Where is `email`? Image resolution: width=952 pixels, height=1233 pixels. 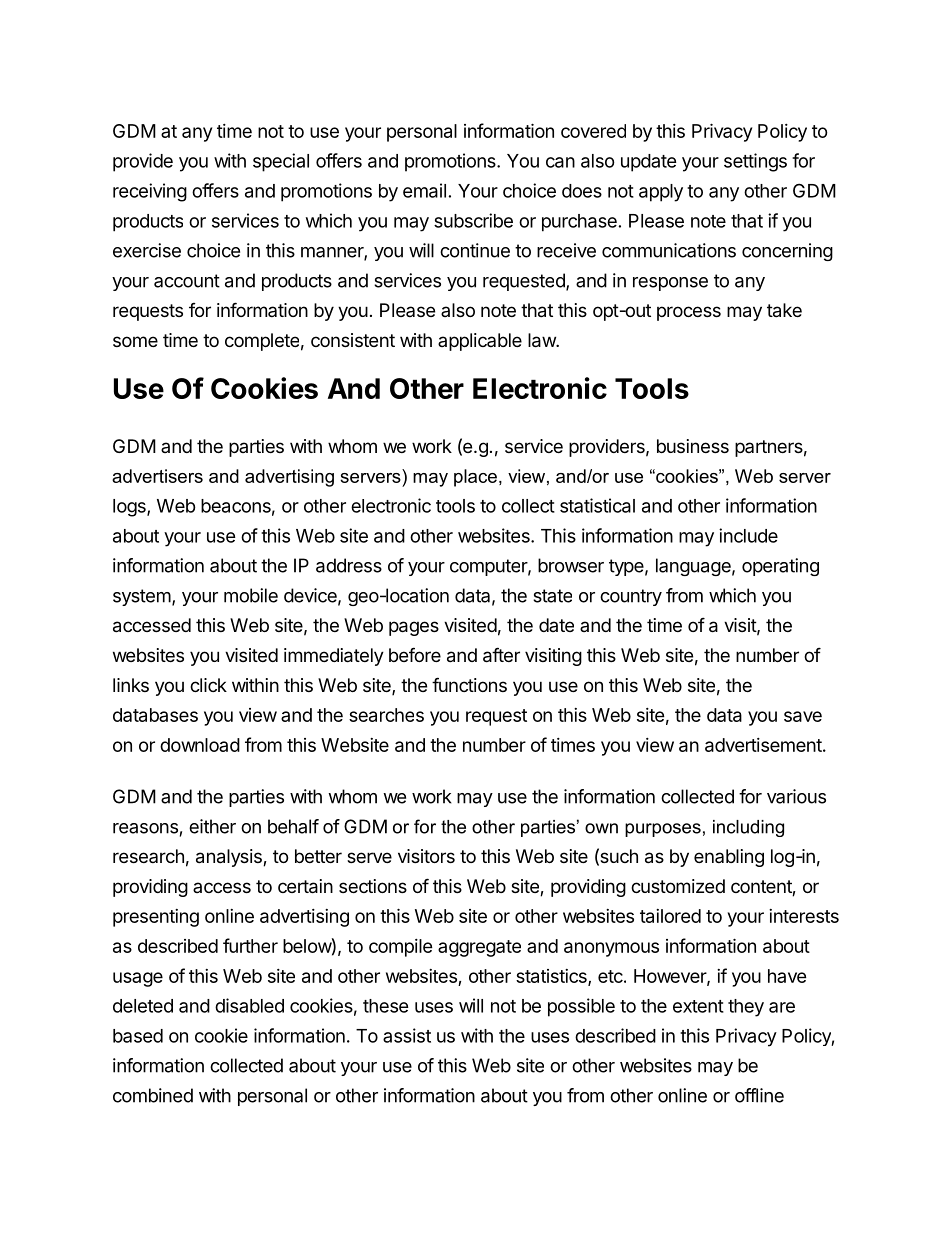 email is located at coordinates (424, 190).
